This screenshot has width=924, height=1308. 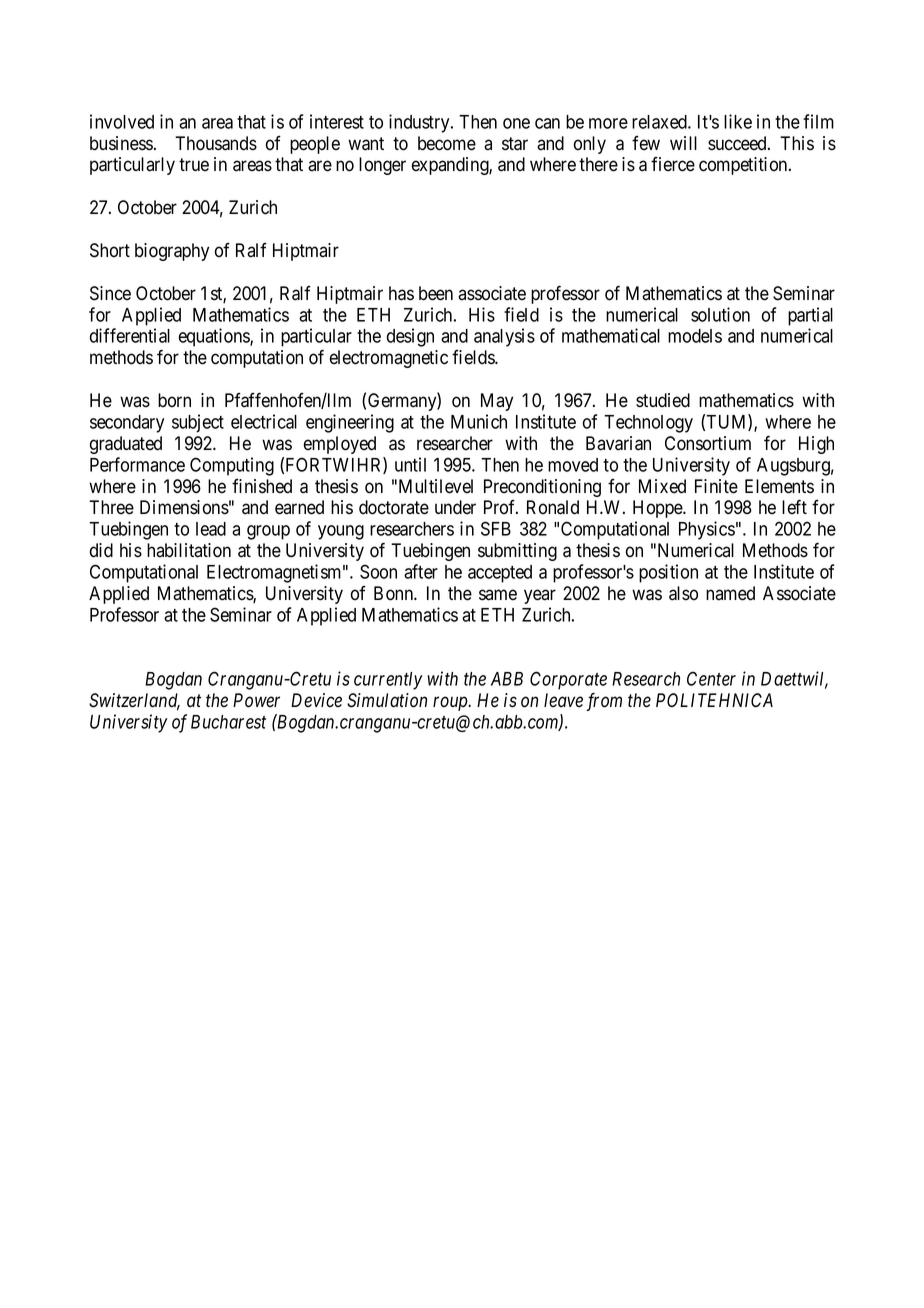 What do you see at coordinates (447, 143) in the screenshot?
I see `become` at bounding box center [447, 143].
